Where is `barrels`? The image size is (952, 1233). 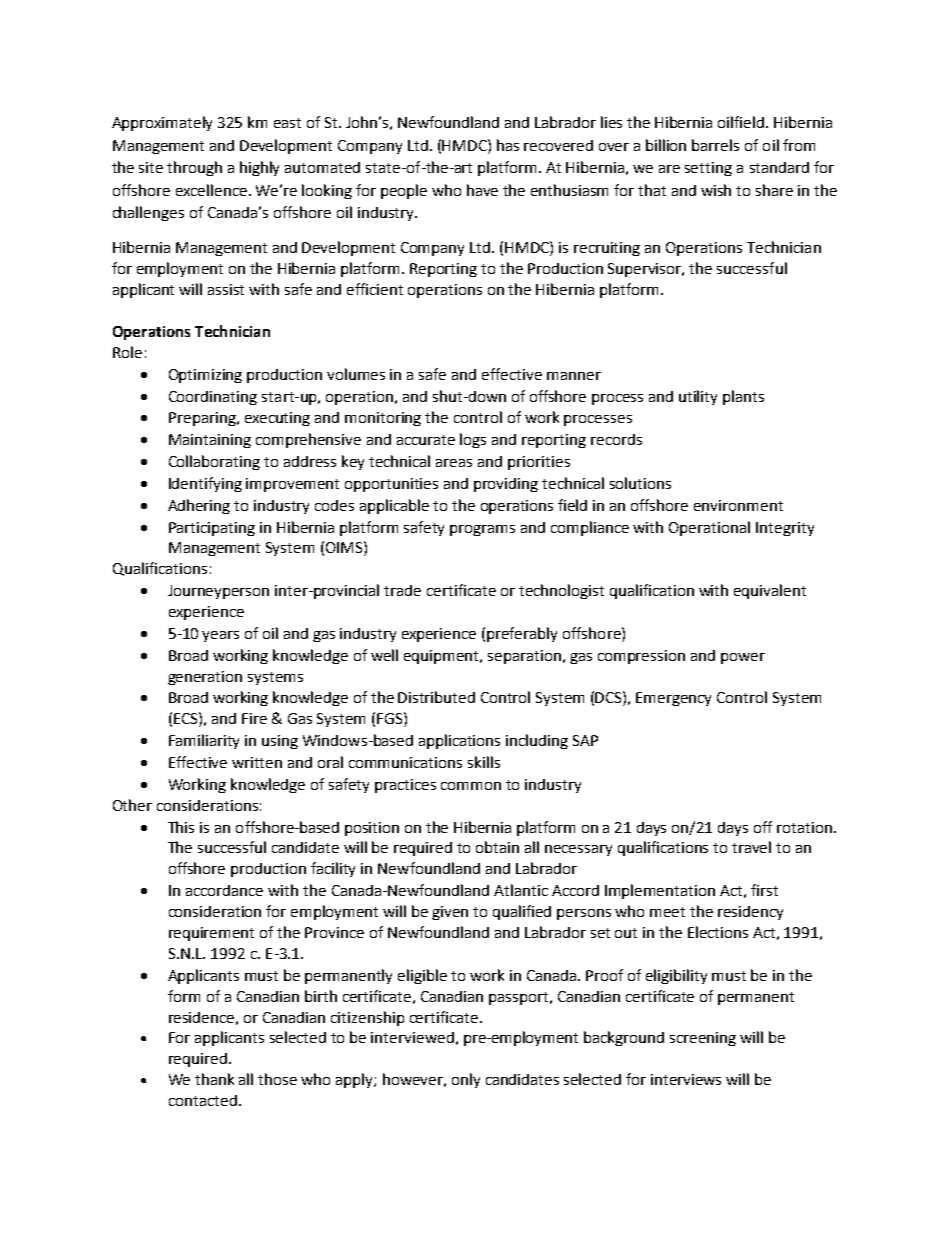 barrels is located at coordinates (715, 145).
